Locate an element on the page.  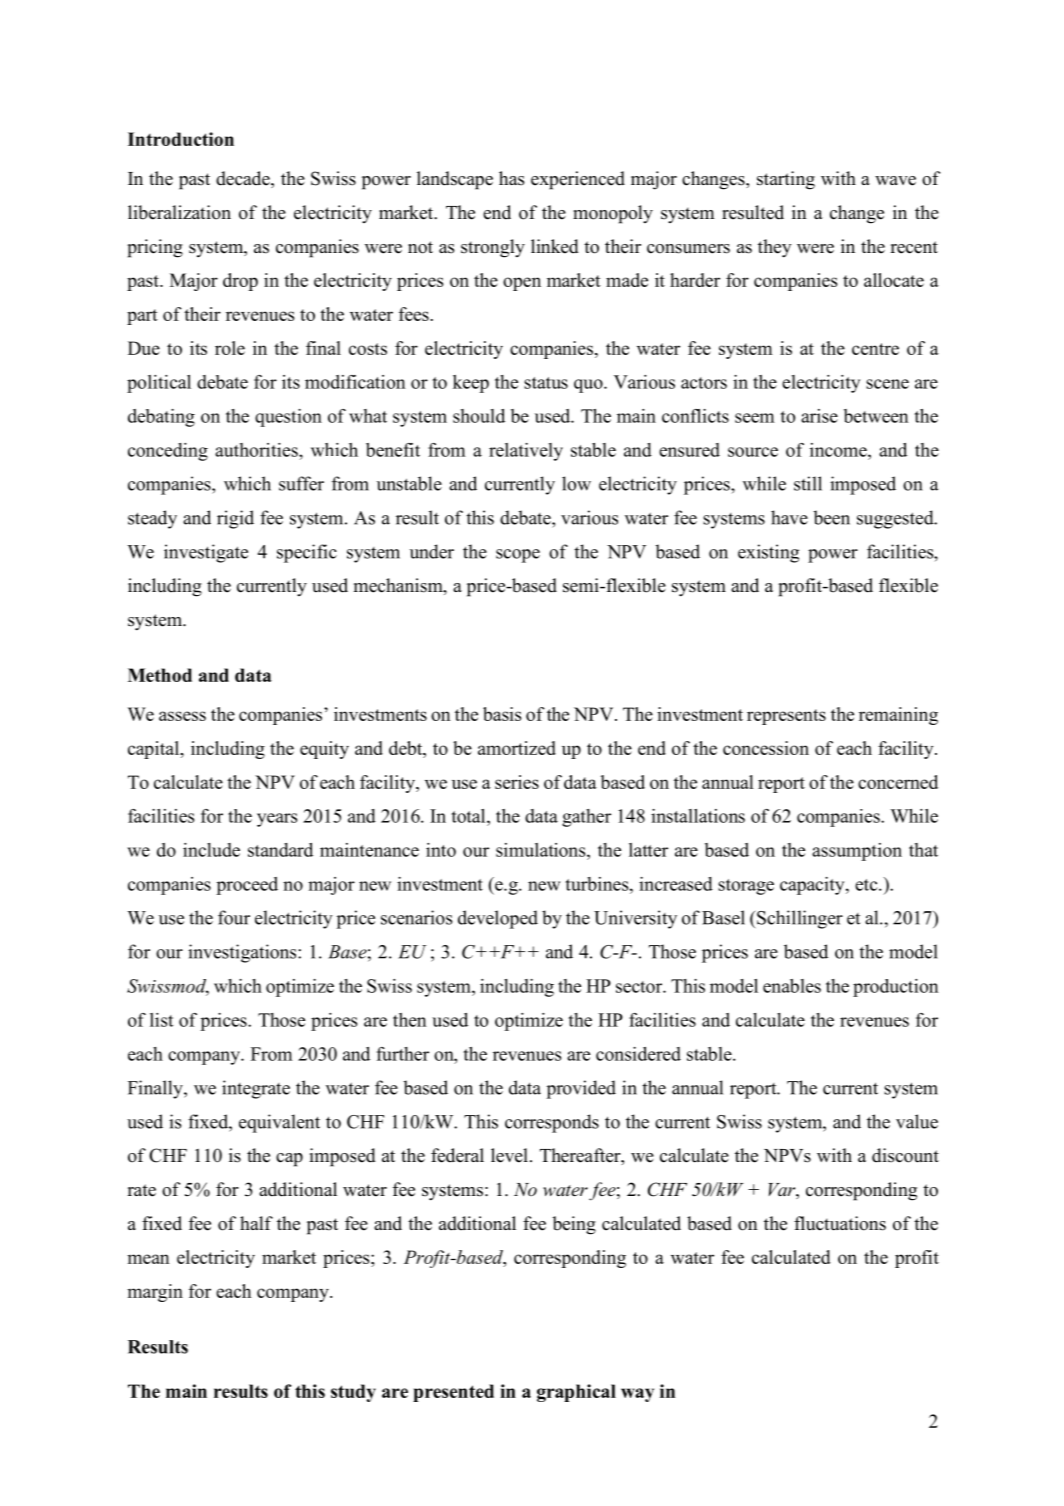
liberalization is located at coordinates (179, 212).
